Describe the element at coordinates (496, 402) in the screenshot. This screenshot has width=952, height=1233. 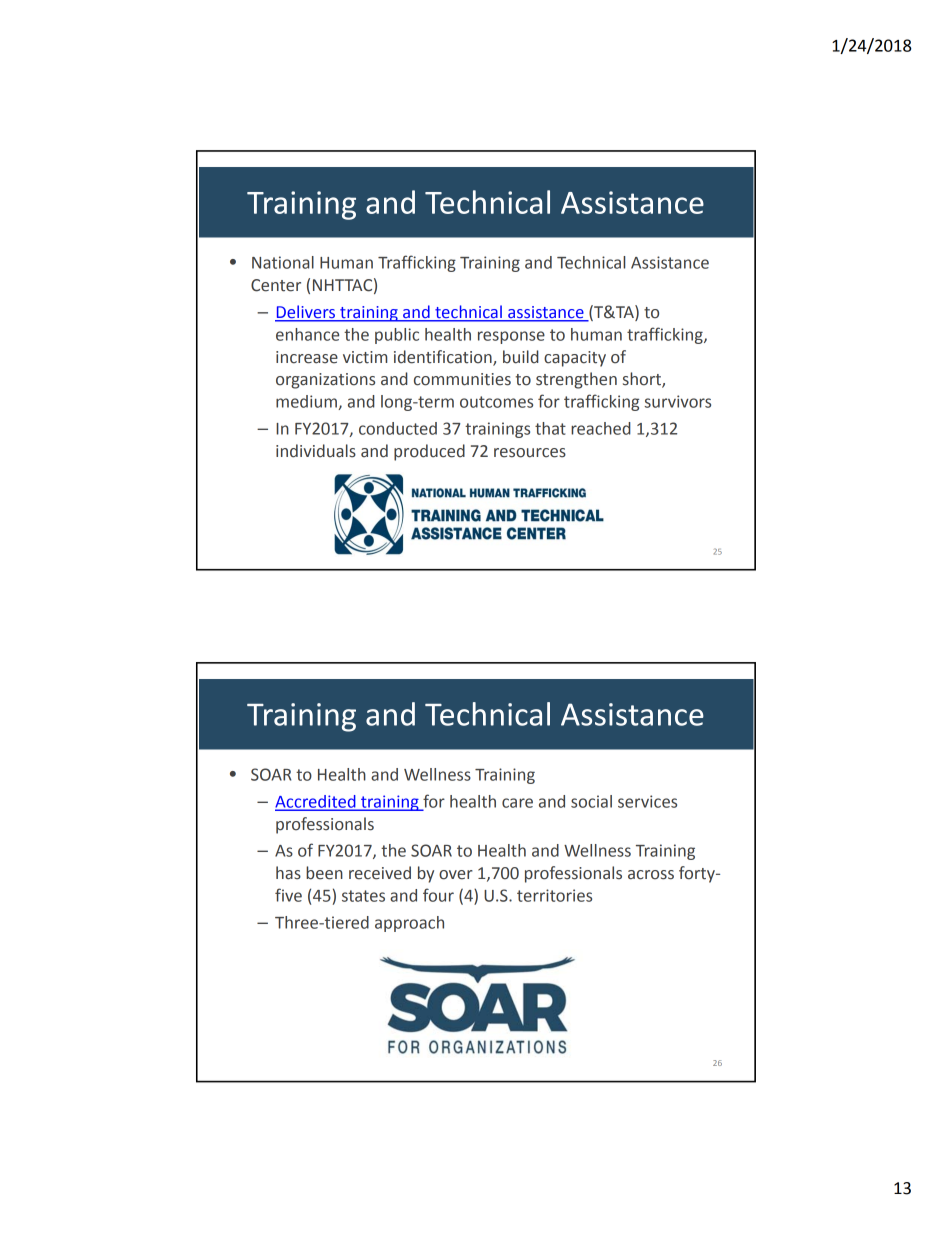
I see `outcomes` at that location.
